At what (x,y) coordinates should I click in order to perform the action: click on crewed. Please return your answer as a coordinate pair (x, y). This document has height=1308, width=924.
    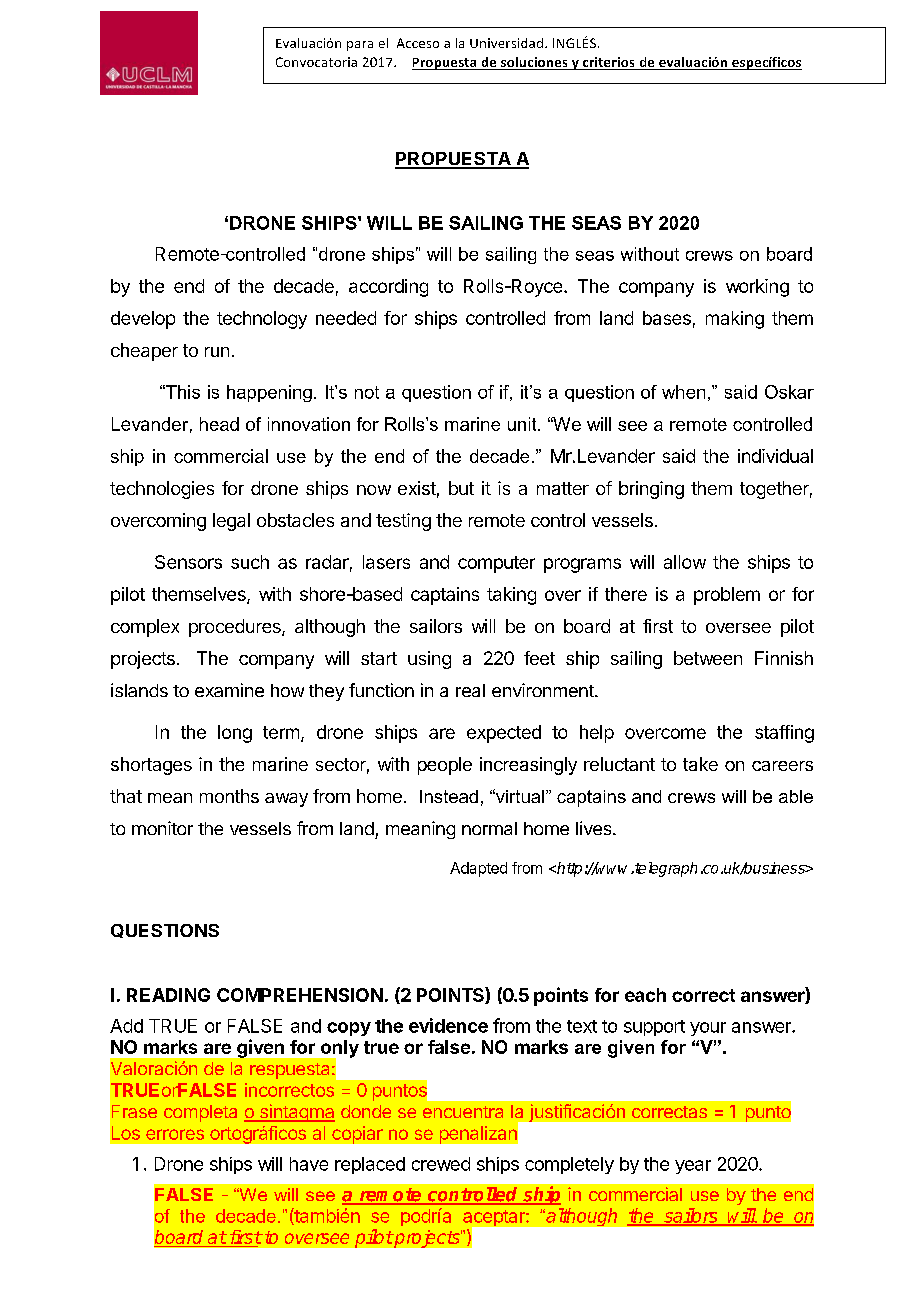
    Looking at the image, I should click on (441, 1164).
